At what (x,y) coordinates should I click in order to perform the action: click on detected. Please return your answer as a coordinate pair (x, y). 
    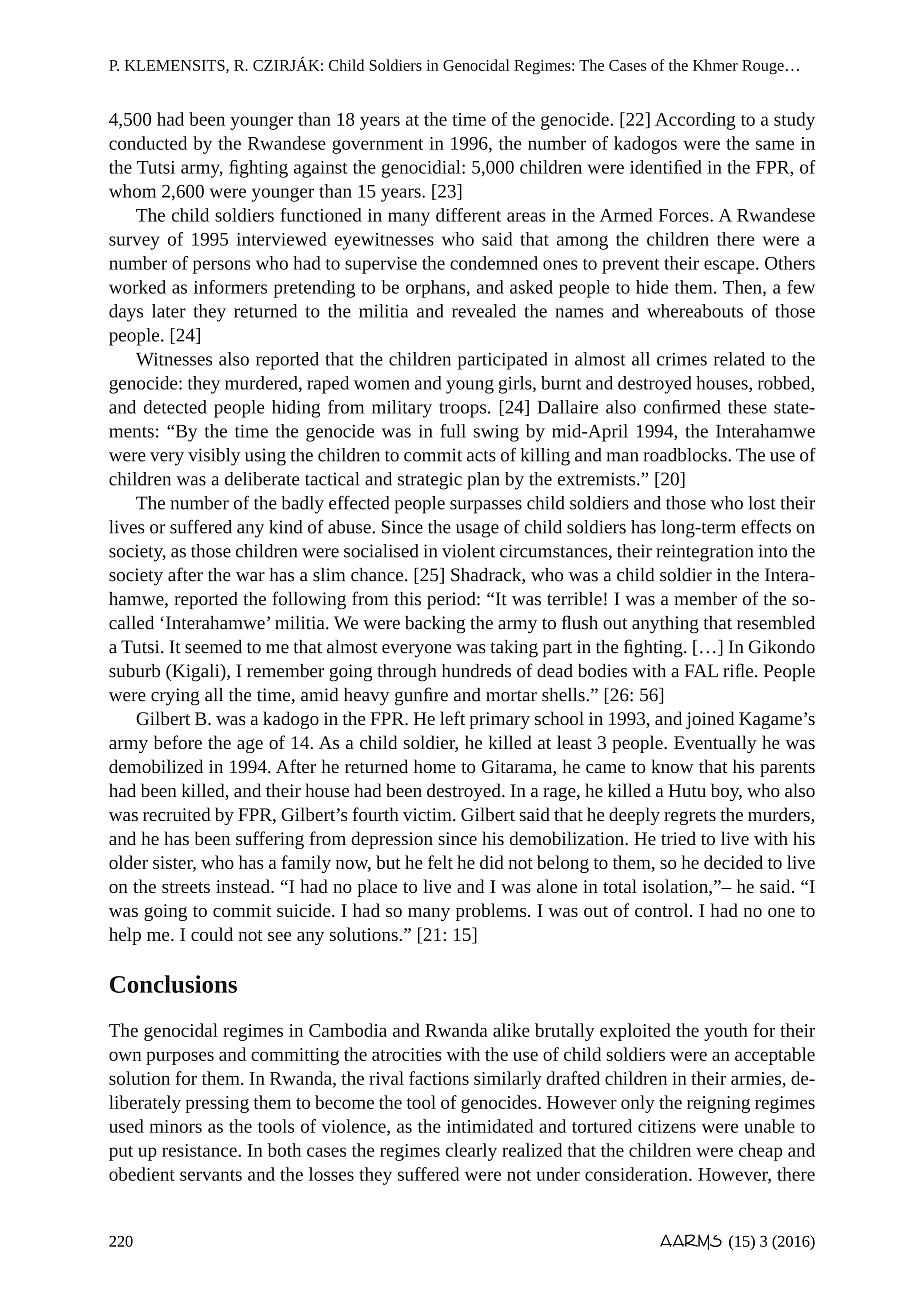
    Looking at the image, I should click on (175, 407).
